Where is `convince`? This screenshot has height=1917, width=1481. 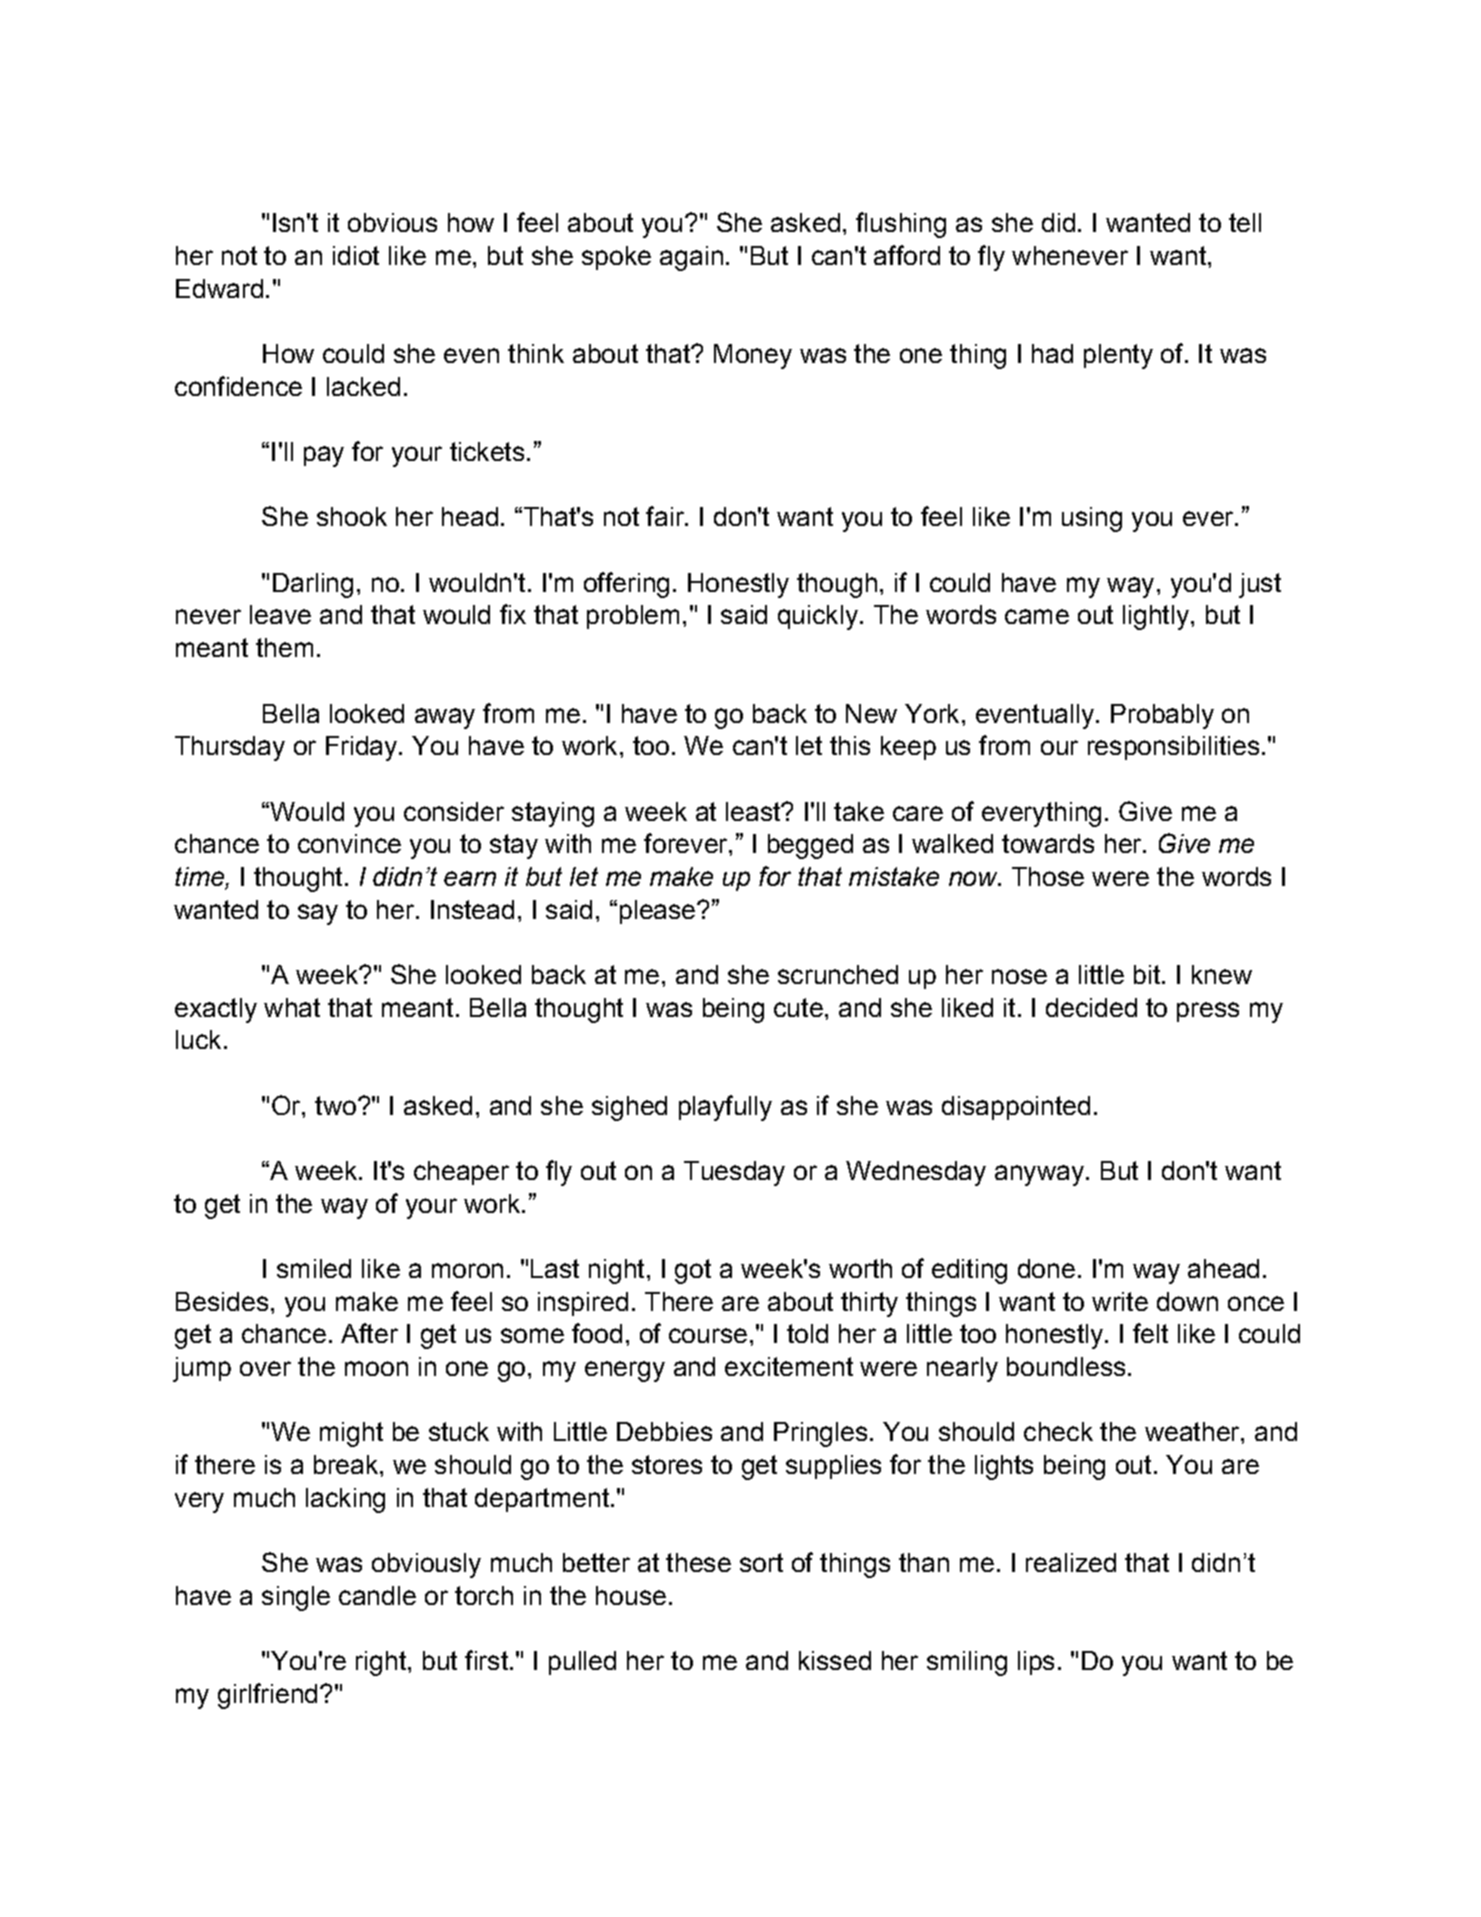 convince is located at coordinates (349, 843).
